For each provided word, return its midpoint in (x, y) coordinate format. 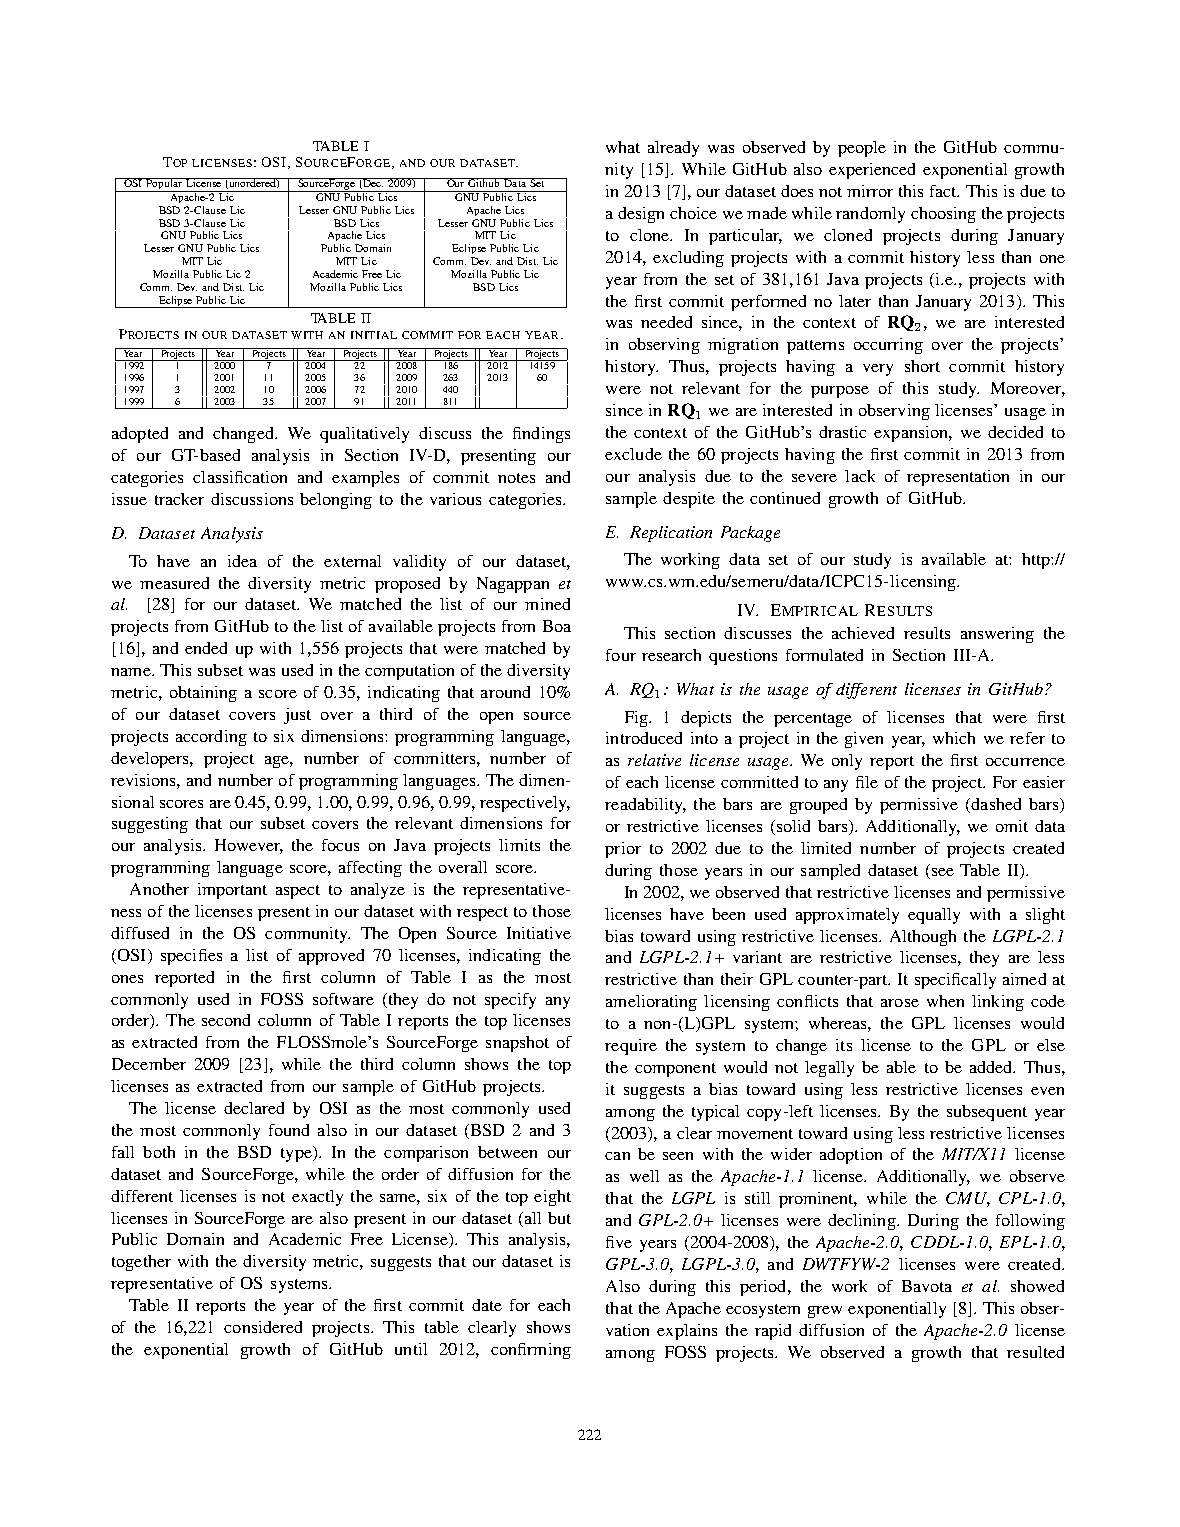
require (631, 1047)
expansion (912, 434)
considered (263, 1327)
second (226, 1020)
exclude (633, 454)
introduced (644, 738)
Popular (164, 185)
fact (944, 191)
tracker (179, 499)
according (211, 738)
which (954, 738)
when (945, 1001)
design (641, 215)
